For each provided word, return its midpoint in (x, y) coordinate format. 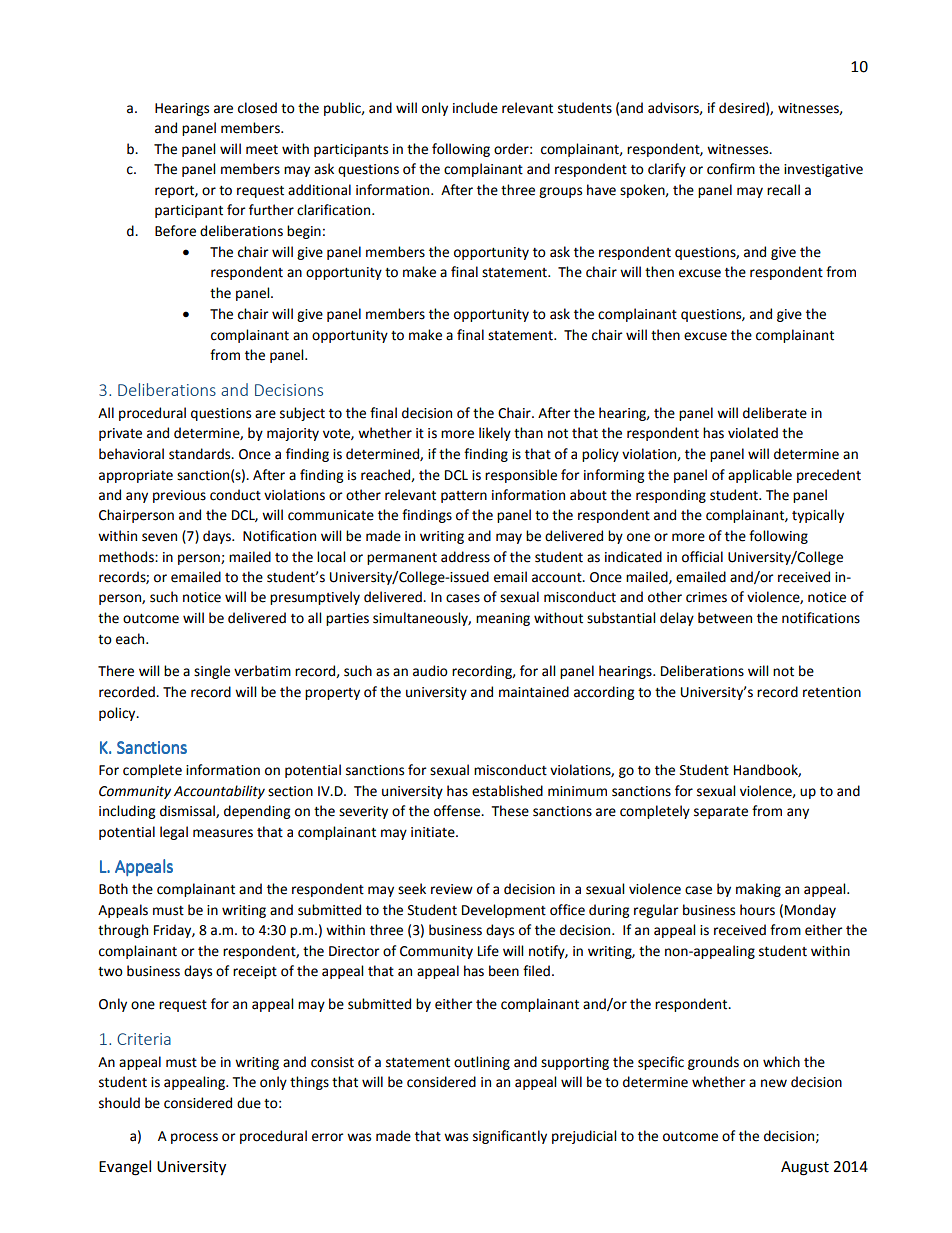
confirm (731, 169)
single (212, 672)
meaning (503, 619)
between (725, 618)
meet (262, 150)
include (475, 108)
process (194, 1138)
